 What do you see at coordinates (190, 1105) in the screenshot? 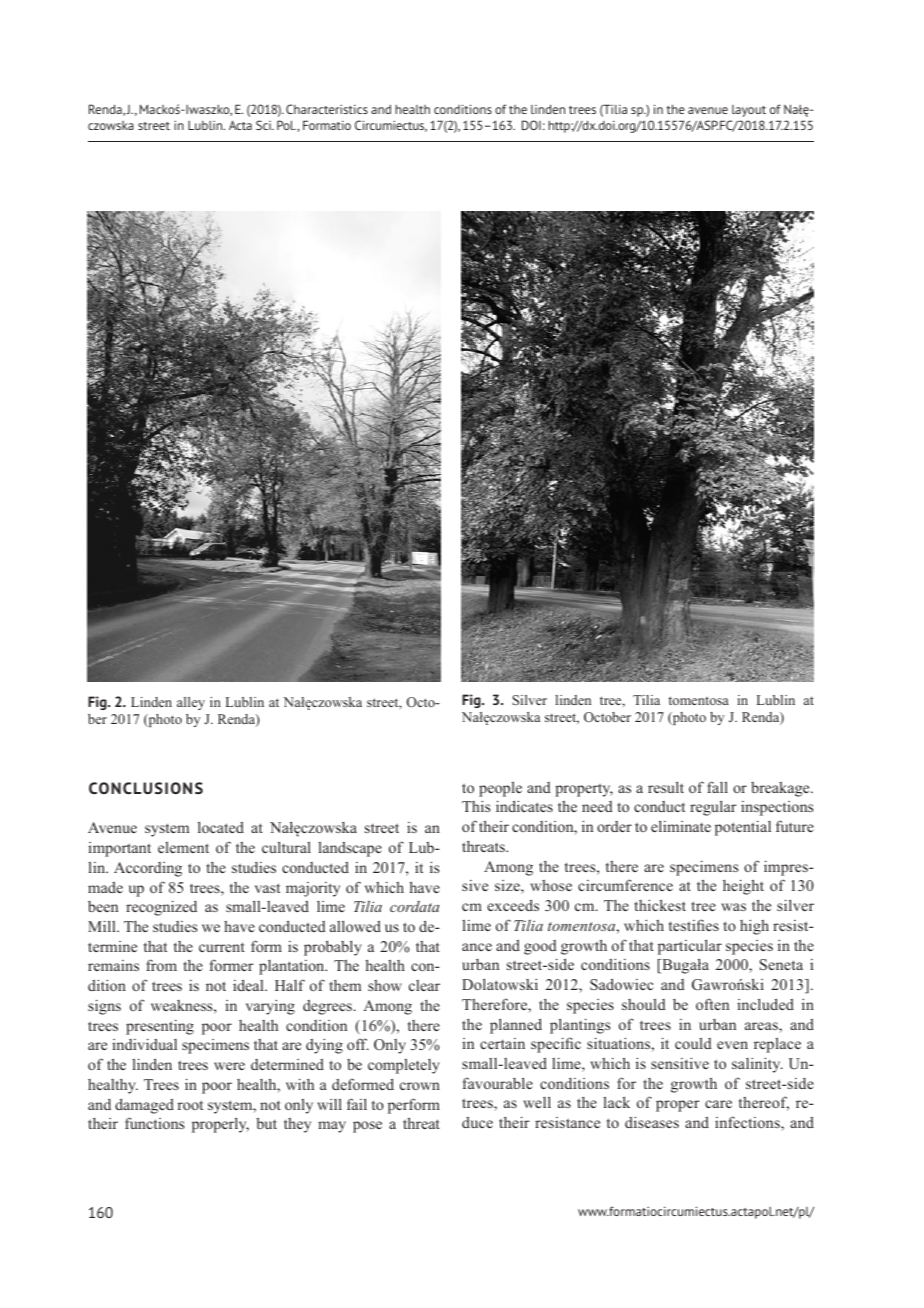
I see `root` at bounding box center [190, 1105].
